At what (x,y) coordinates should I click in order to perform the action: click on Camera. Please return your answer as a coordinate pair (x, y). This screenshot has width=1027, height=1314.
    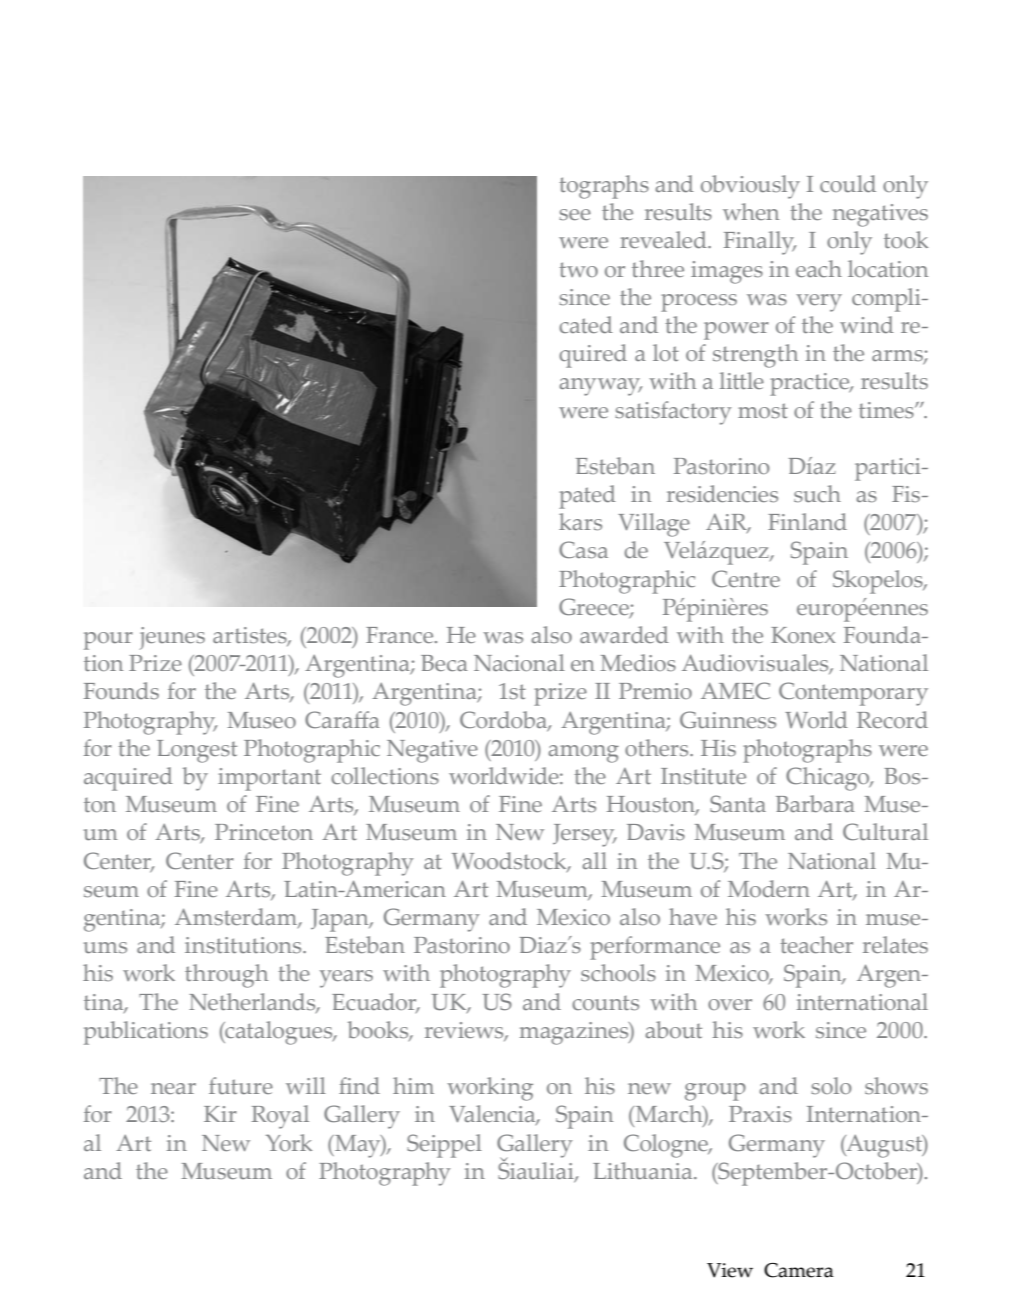
    Looking at the image, I should click on (799, 1270).
